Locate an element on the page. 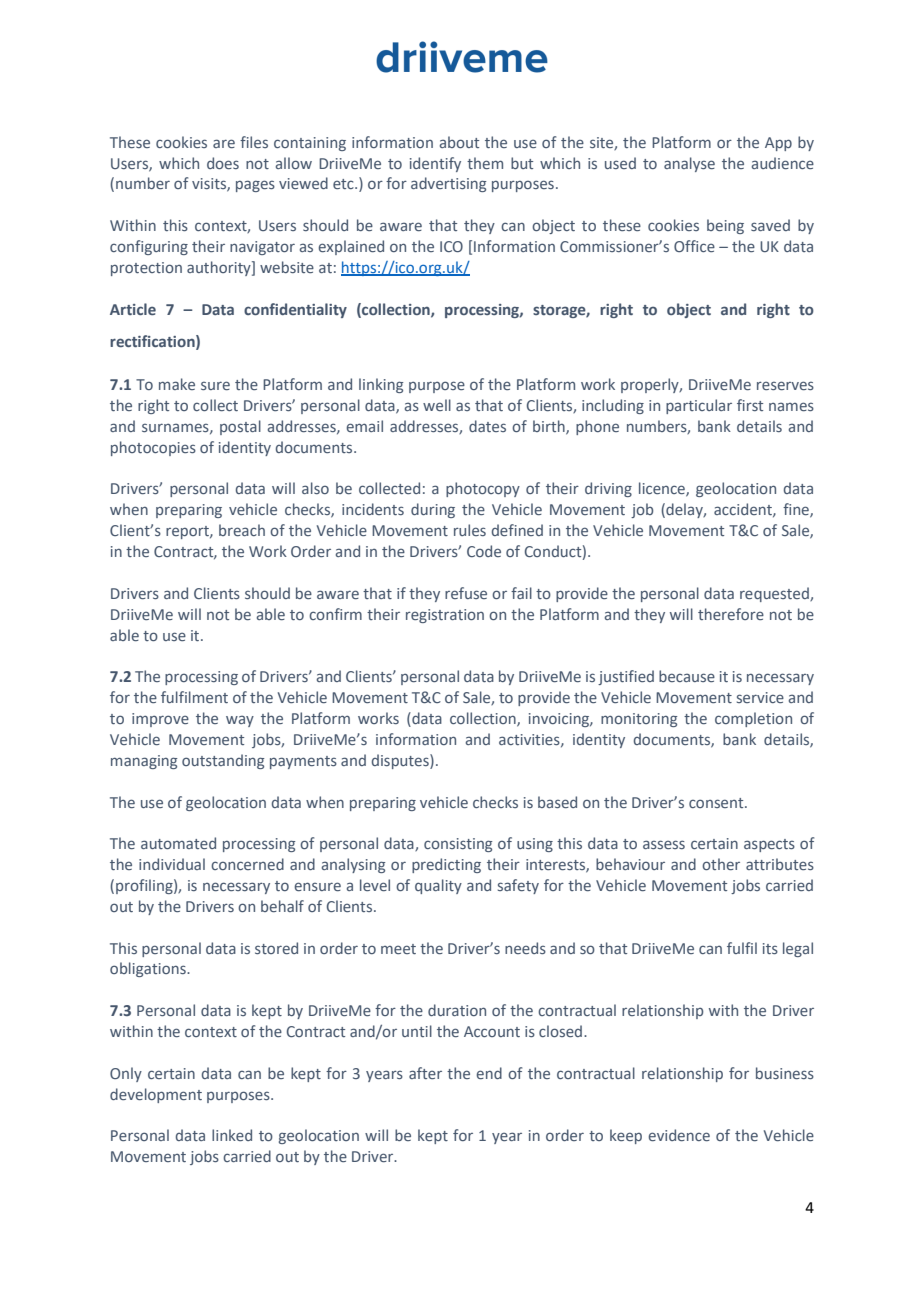 Image resolution: width=924 pixels, height=1308 pixels. quality is located at coordinates (438, 886).
